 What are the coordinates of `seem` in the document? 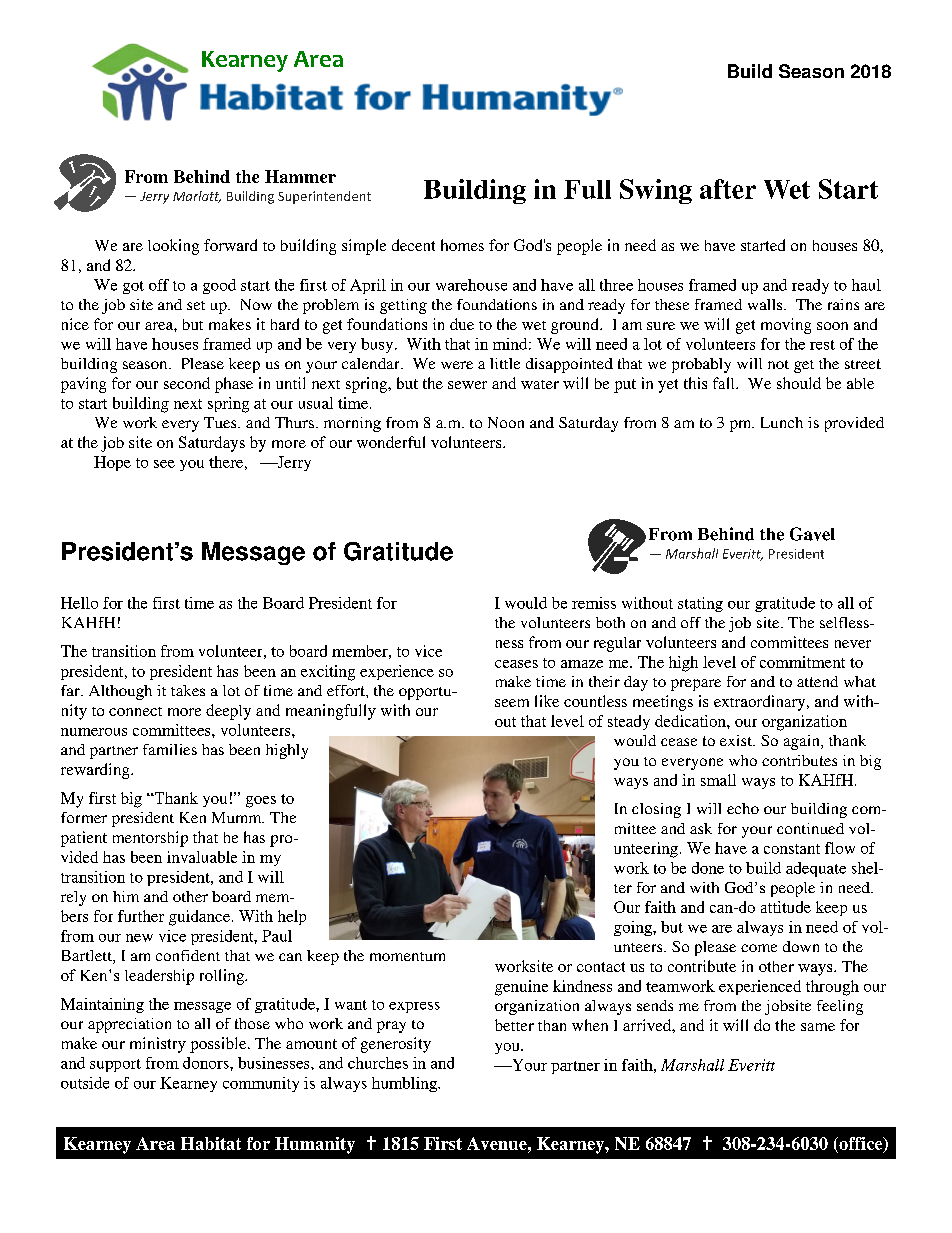 It's located at (512, 703).
